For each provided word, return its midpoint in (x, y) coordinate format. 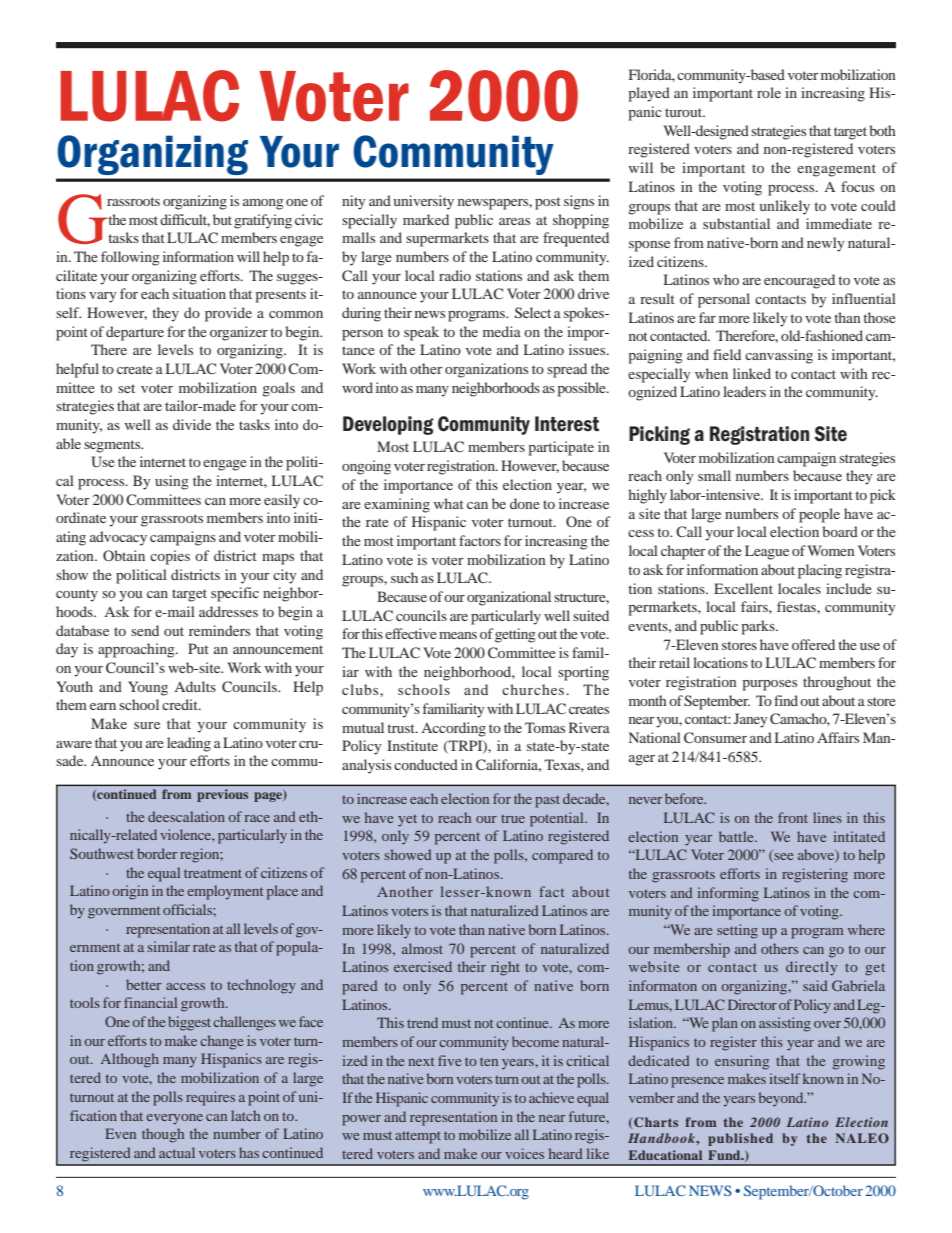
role (769, 92)
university (423, 202)
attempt (418, 1137)
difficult (185, 220)
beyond (782, 1099)
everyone (174, 1119)
